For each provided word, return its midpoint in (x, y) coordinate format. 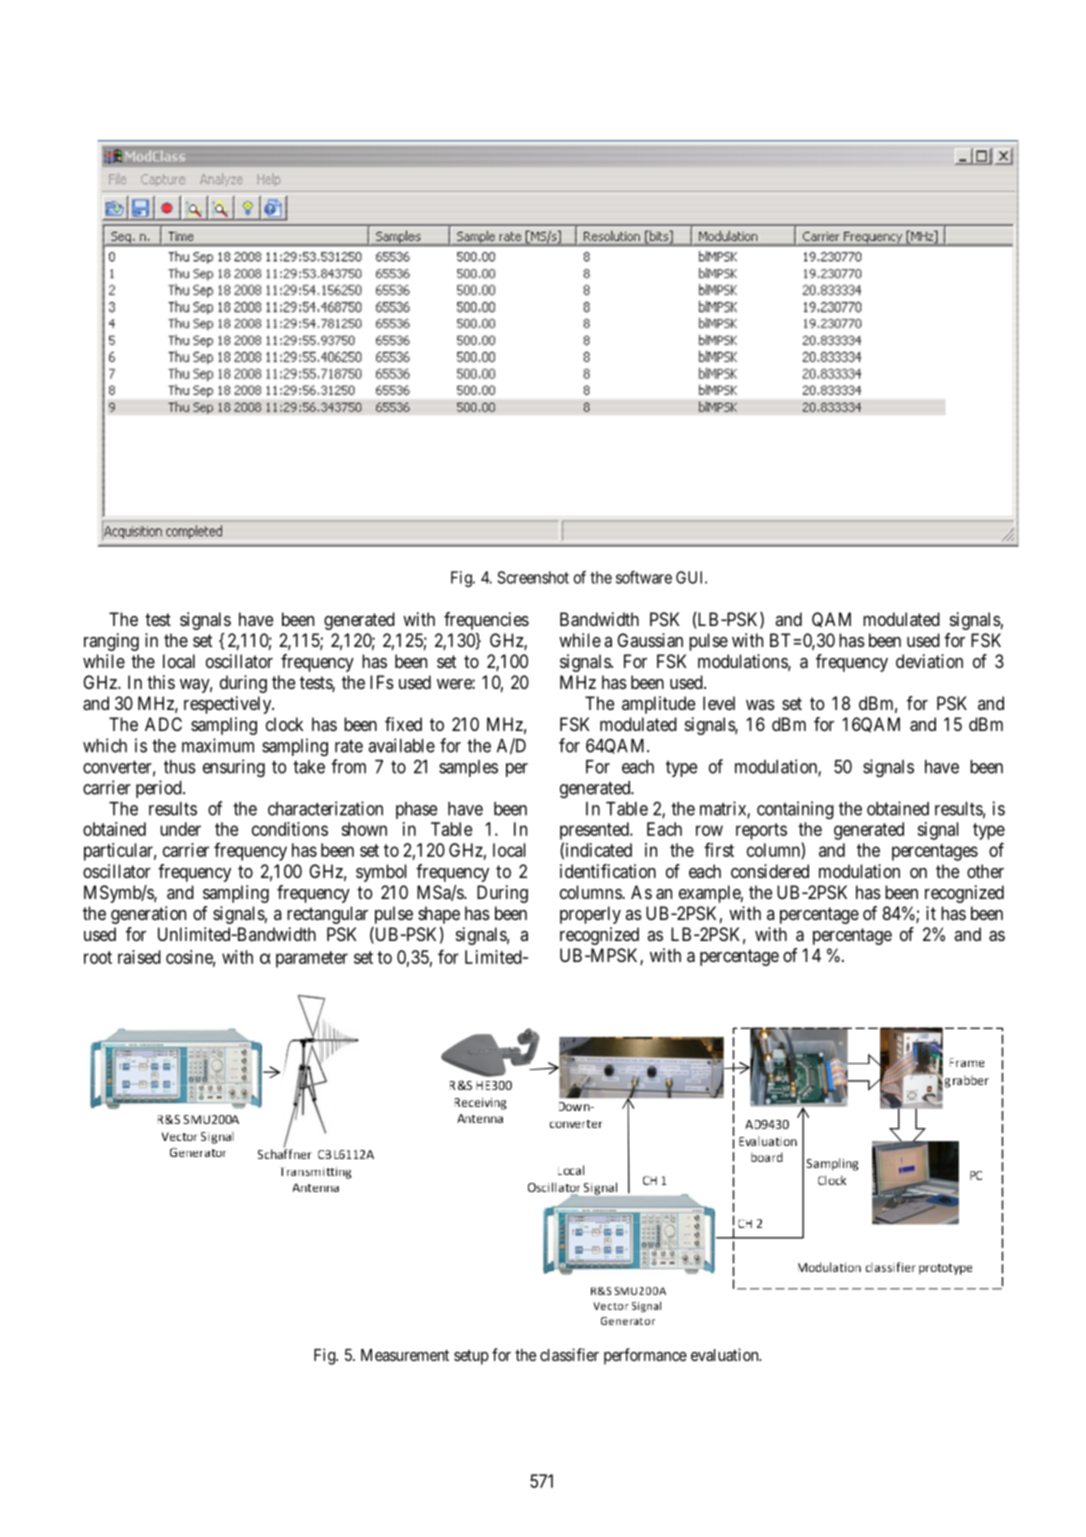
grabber (967, 1081)
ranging (111, 642)
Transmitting (316, 1173)
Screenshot (533, 577)
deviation (929, 661)
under (180, 829)
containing (795, 810)
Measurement (405, 1355)
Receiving (481, 1104)
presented (595, 831)
